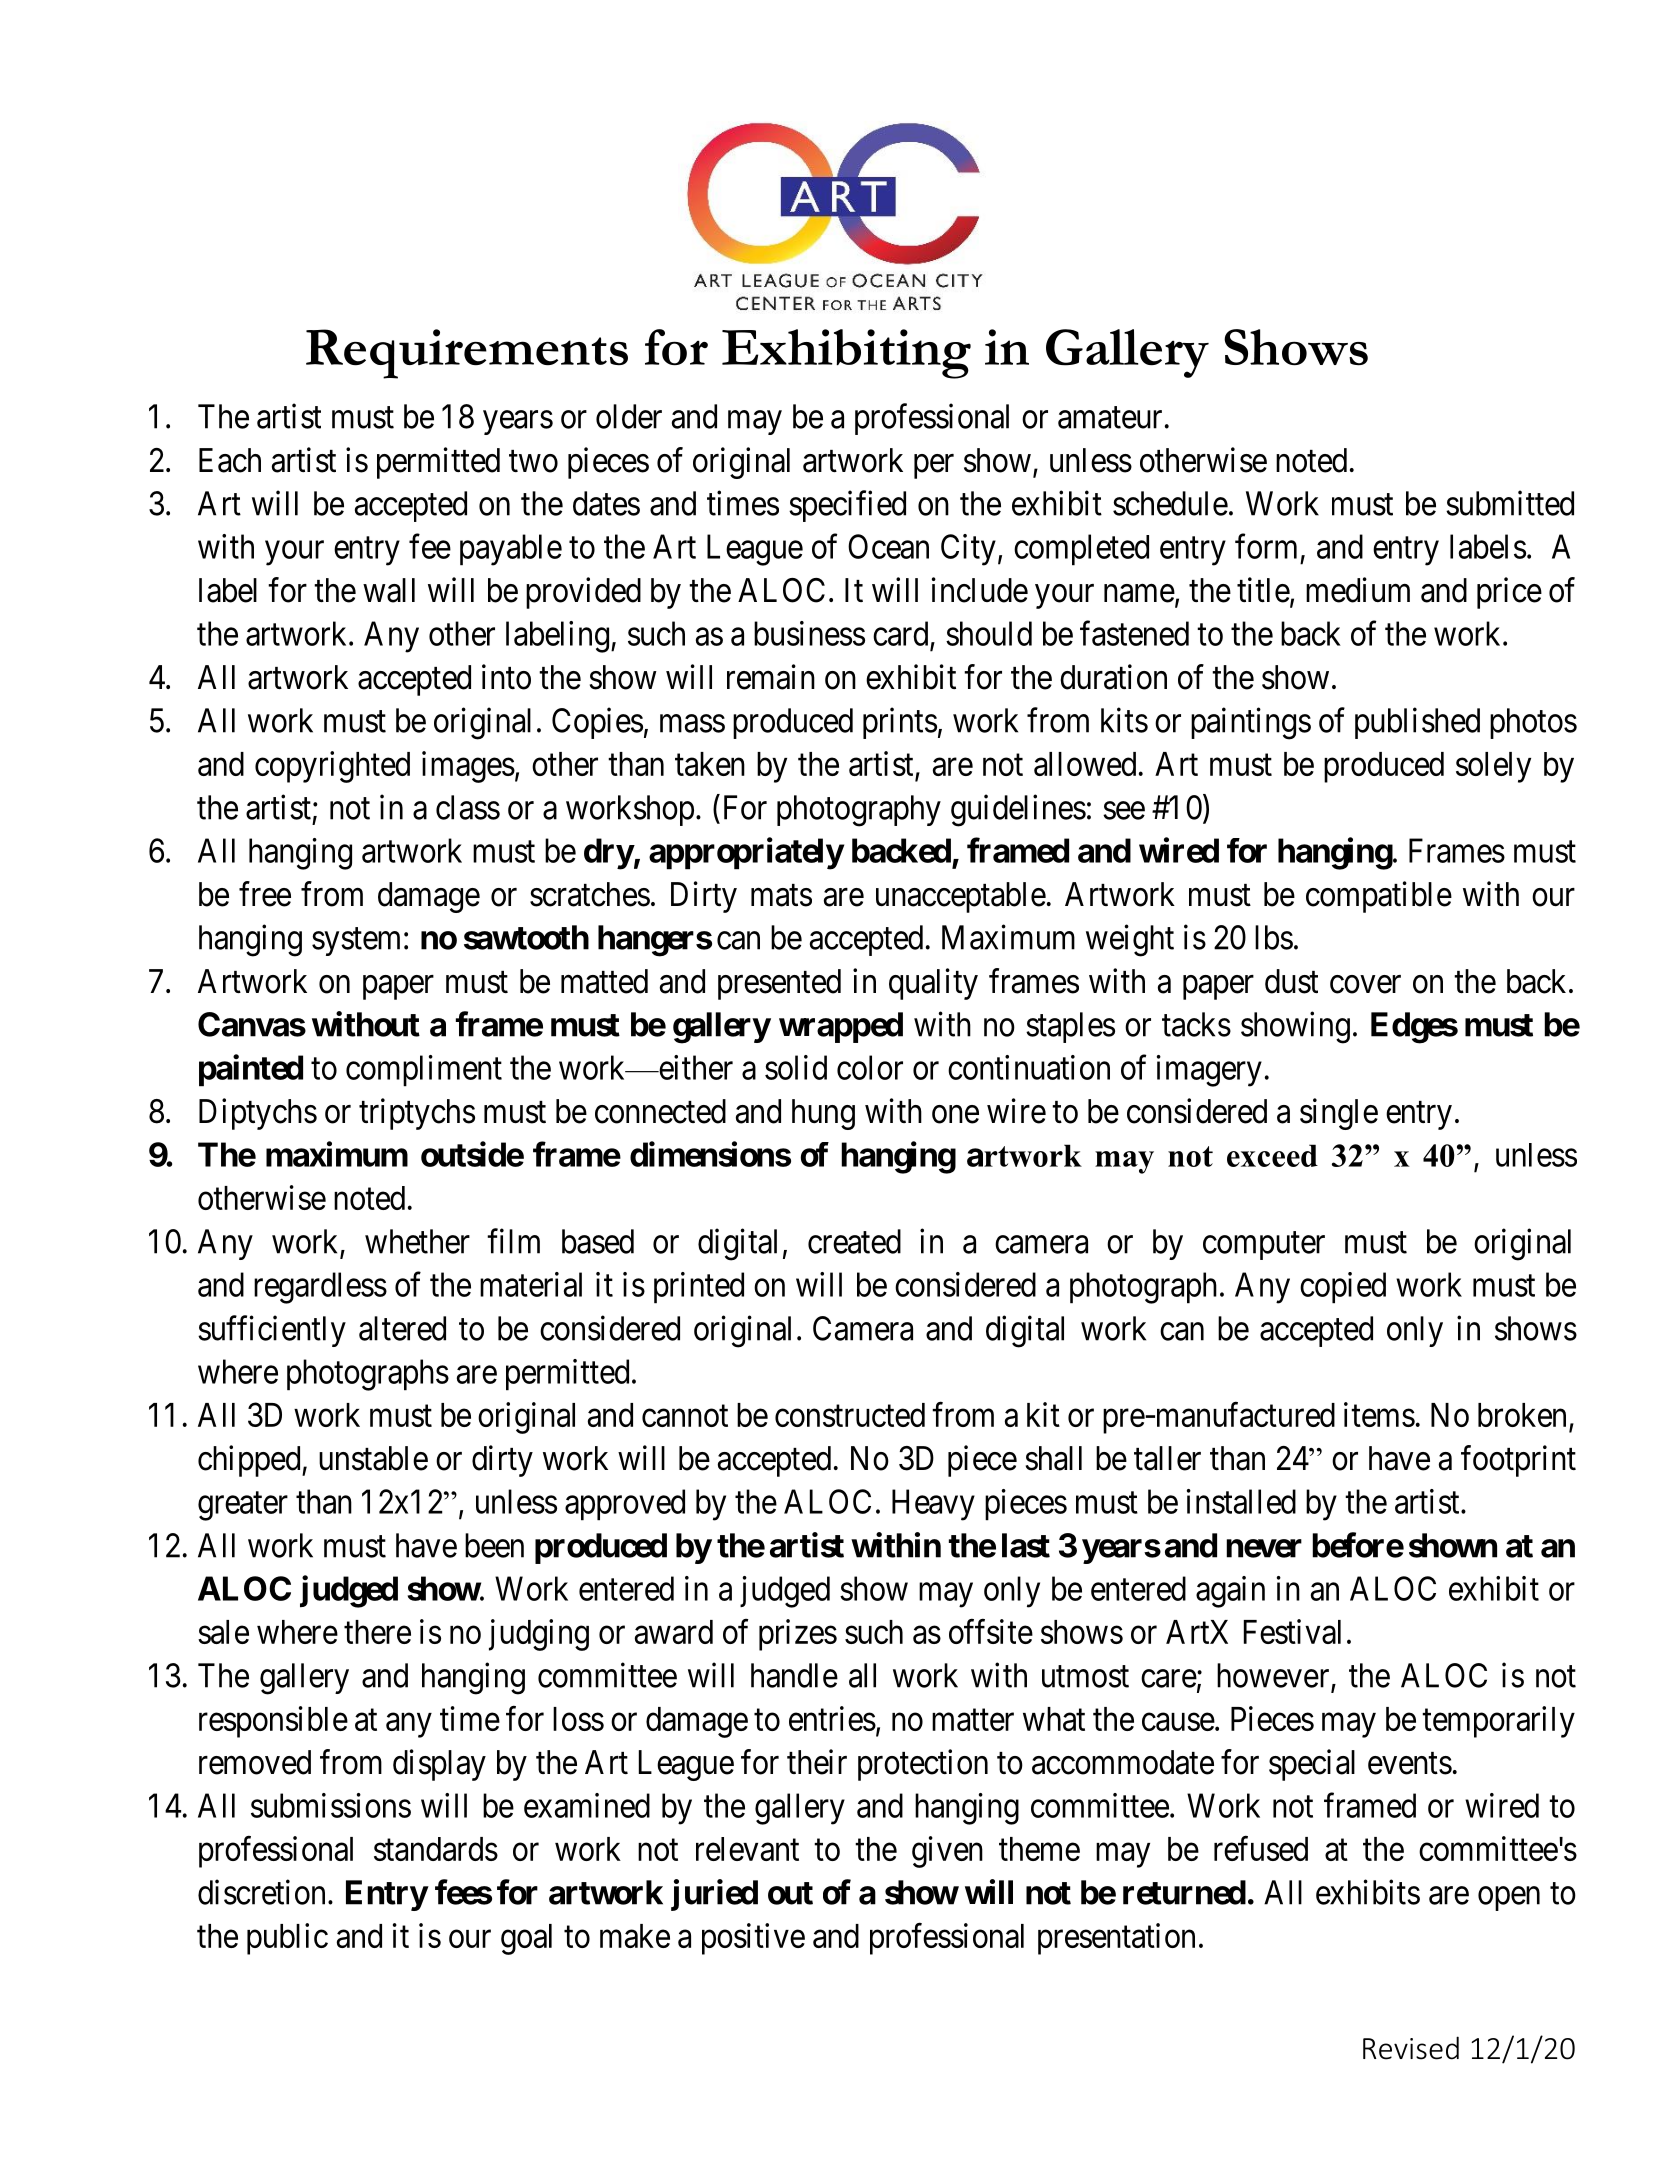  What do you see at coordinates (1272, 1155) in the image?
I see `exceed` at bounding box center [1272, 1155].
